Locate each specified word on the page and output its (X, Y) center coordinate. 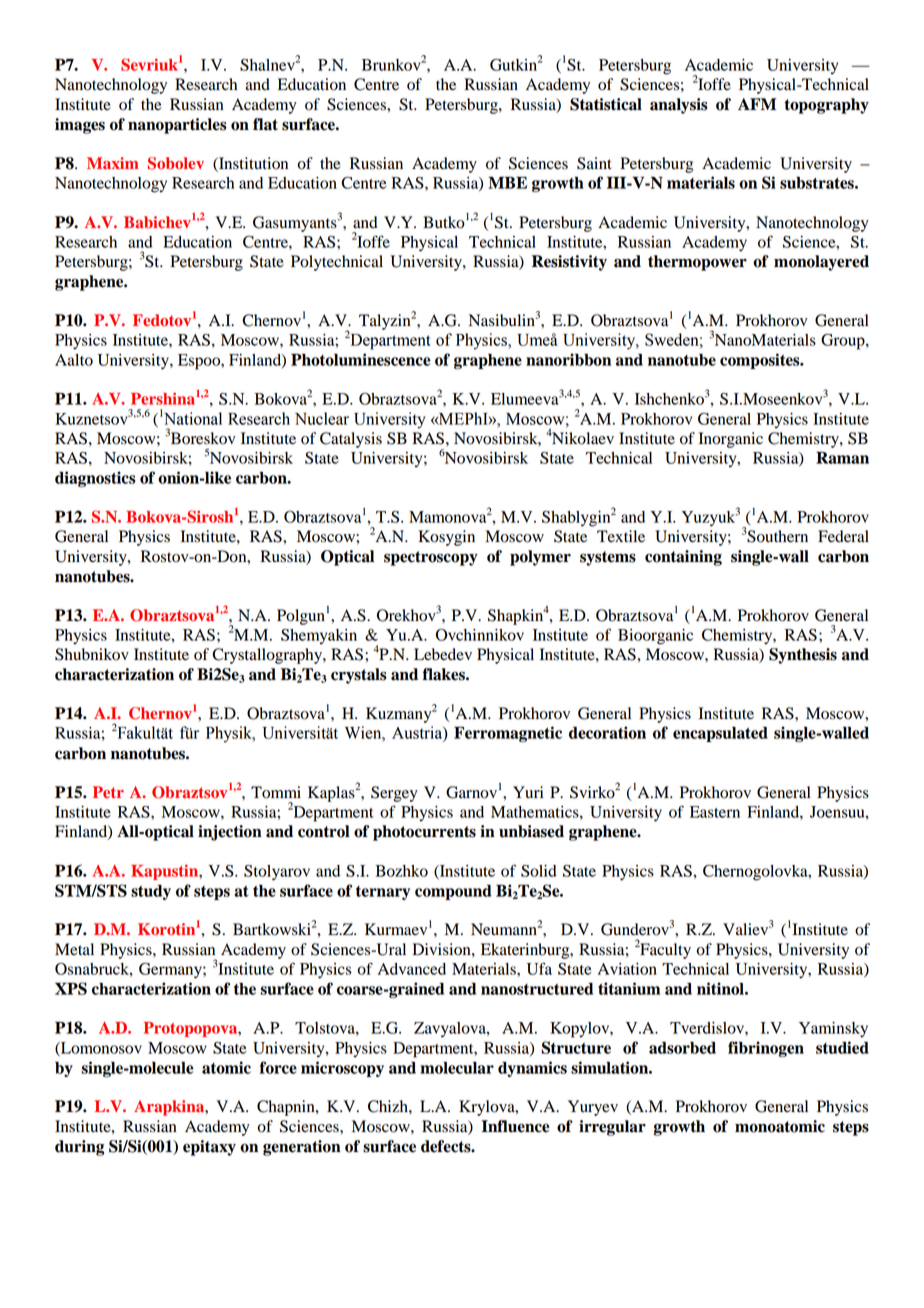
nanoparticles (177, 126)
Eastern (715, 812)
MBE (507, 182)
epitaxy (209, 1148)
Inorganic (731, 440)
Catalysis (351, 440)
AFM (757, 104)
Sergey (394, 794)
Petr (108, 792)
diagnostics (95, 479)
